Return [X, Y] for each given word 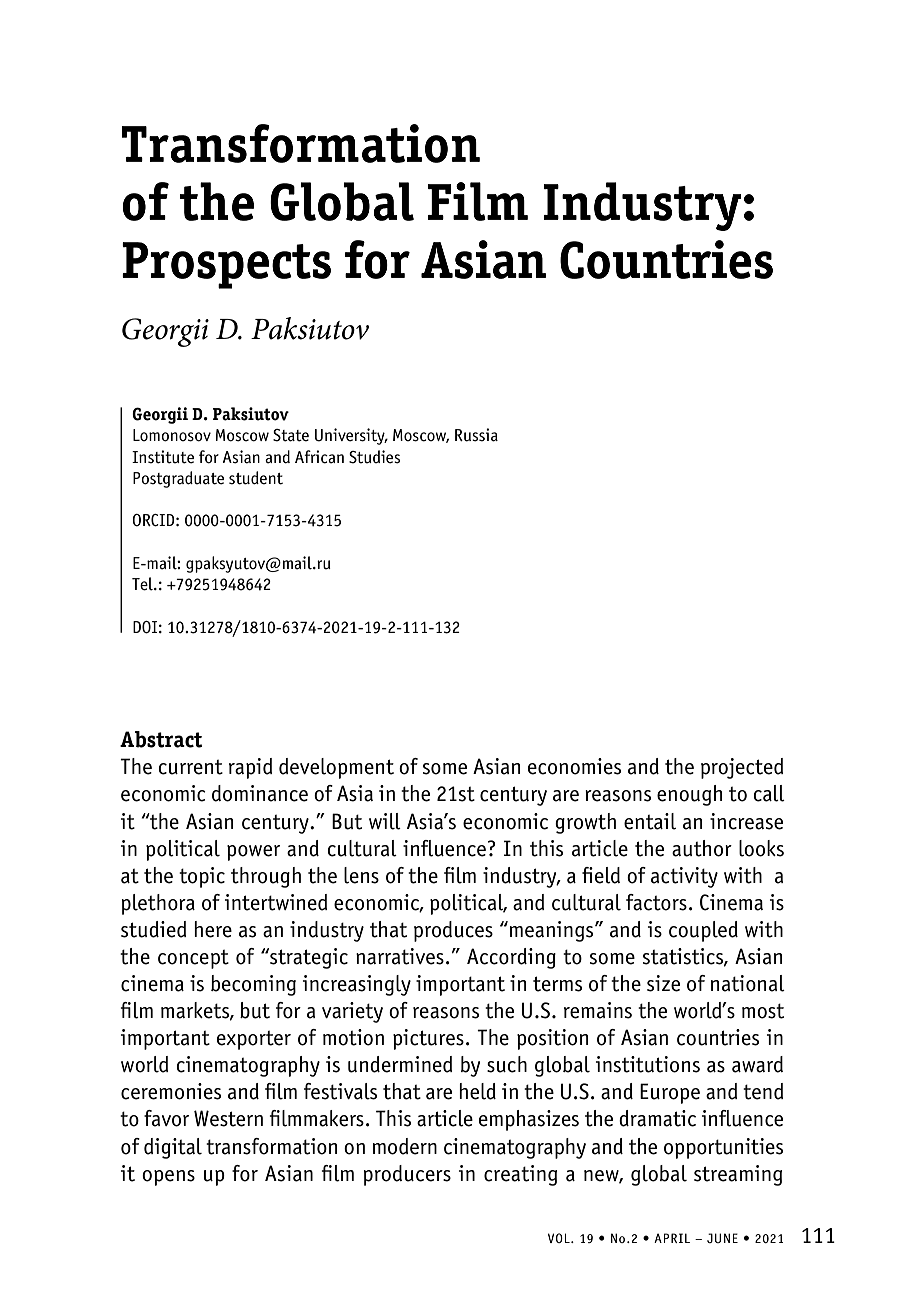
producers [407, 1175]
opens [168, 1178]
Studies [374, 457]
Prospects [226, 265]
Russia [476, 435]
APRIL [672, 1238]
